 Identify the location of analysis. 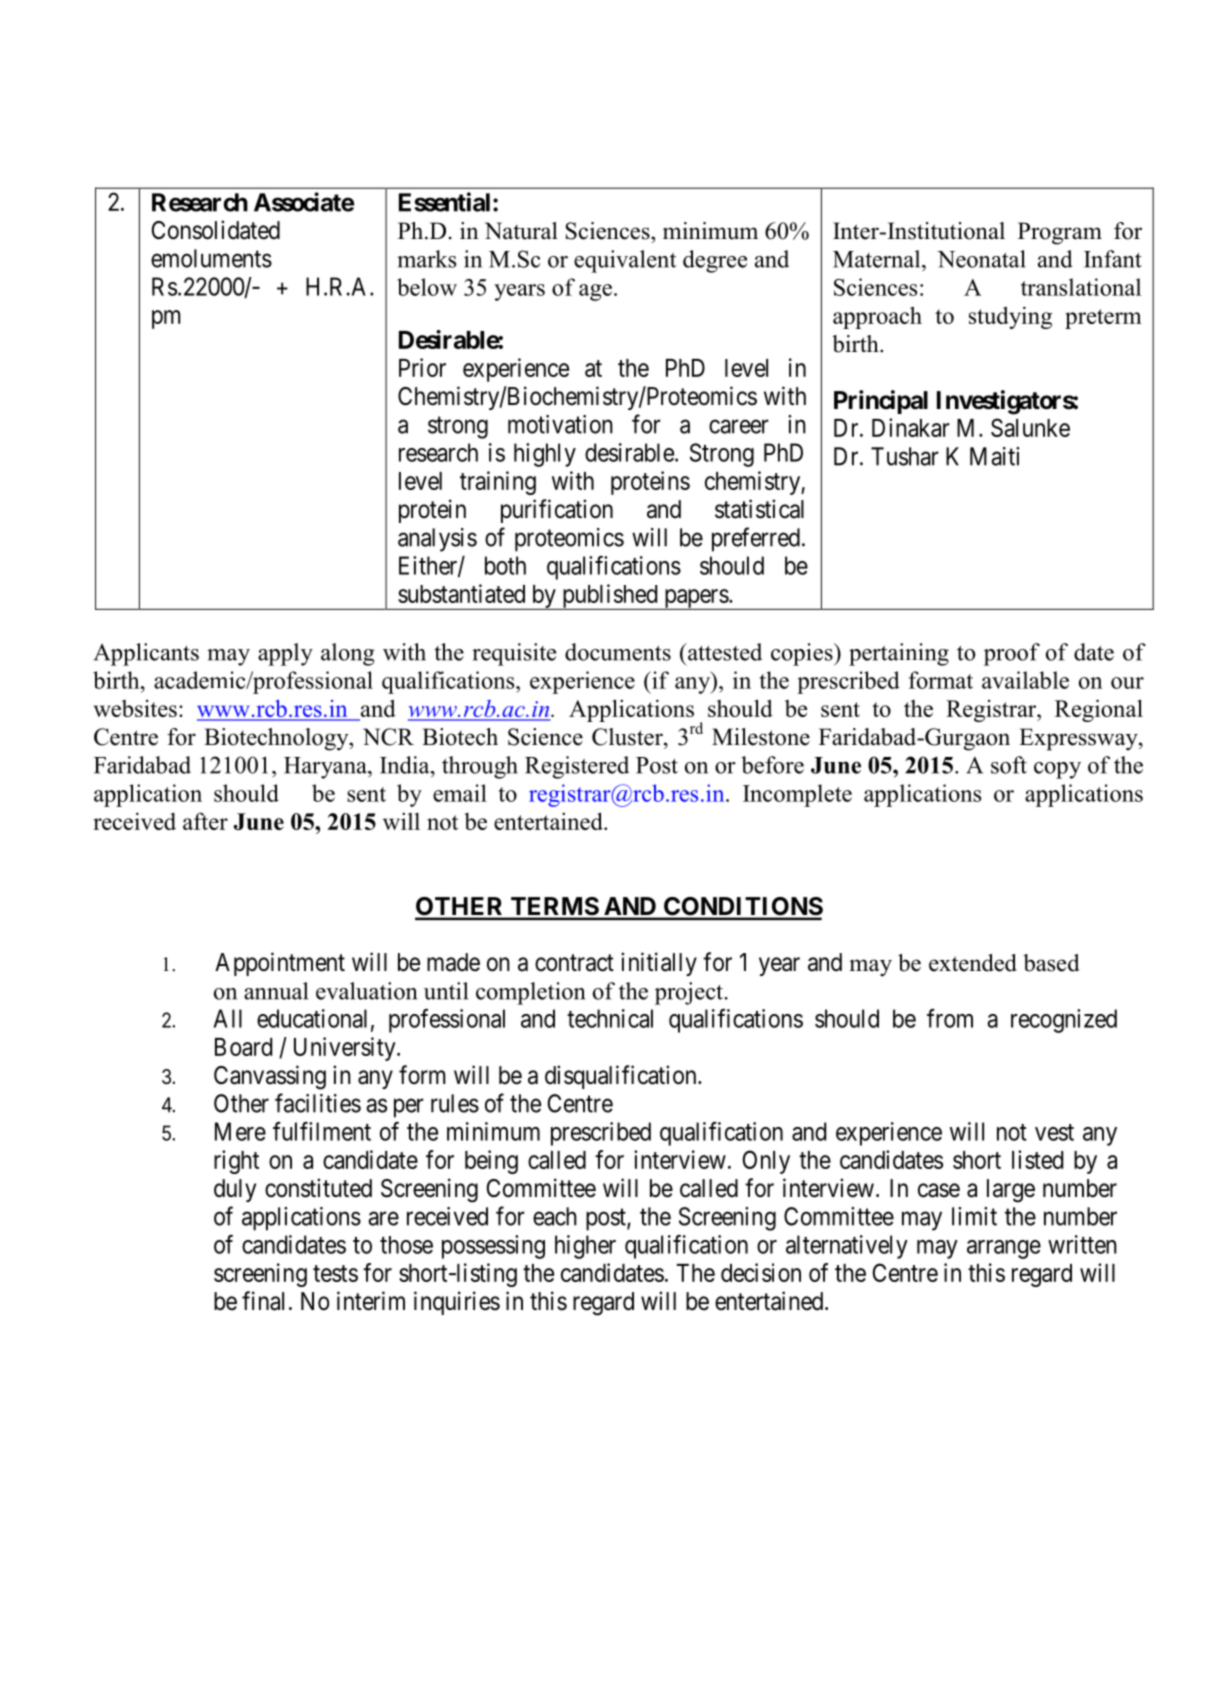
(437, 540).
